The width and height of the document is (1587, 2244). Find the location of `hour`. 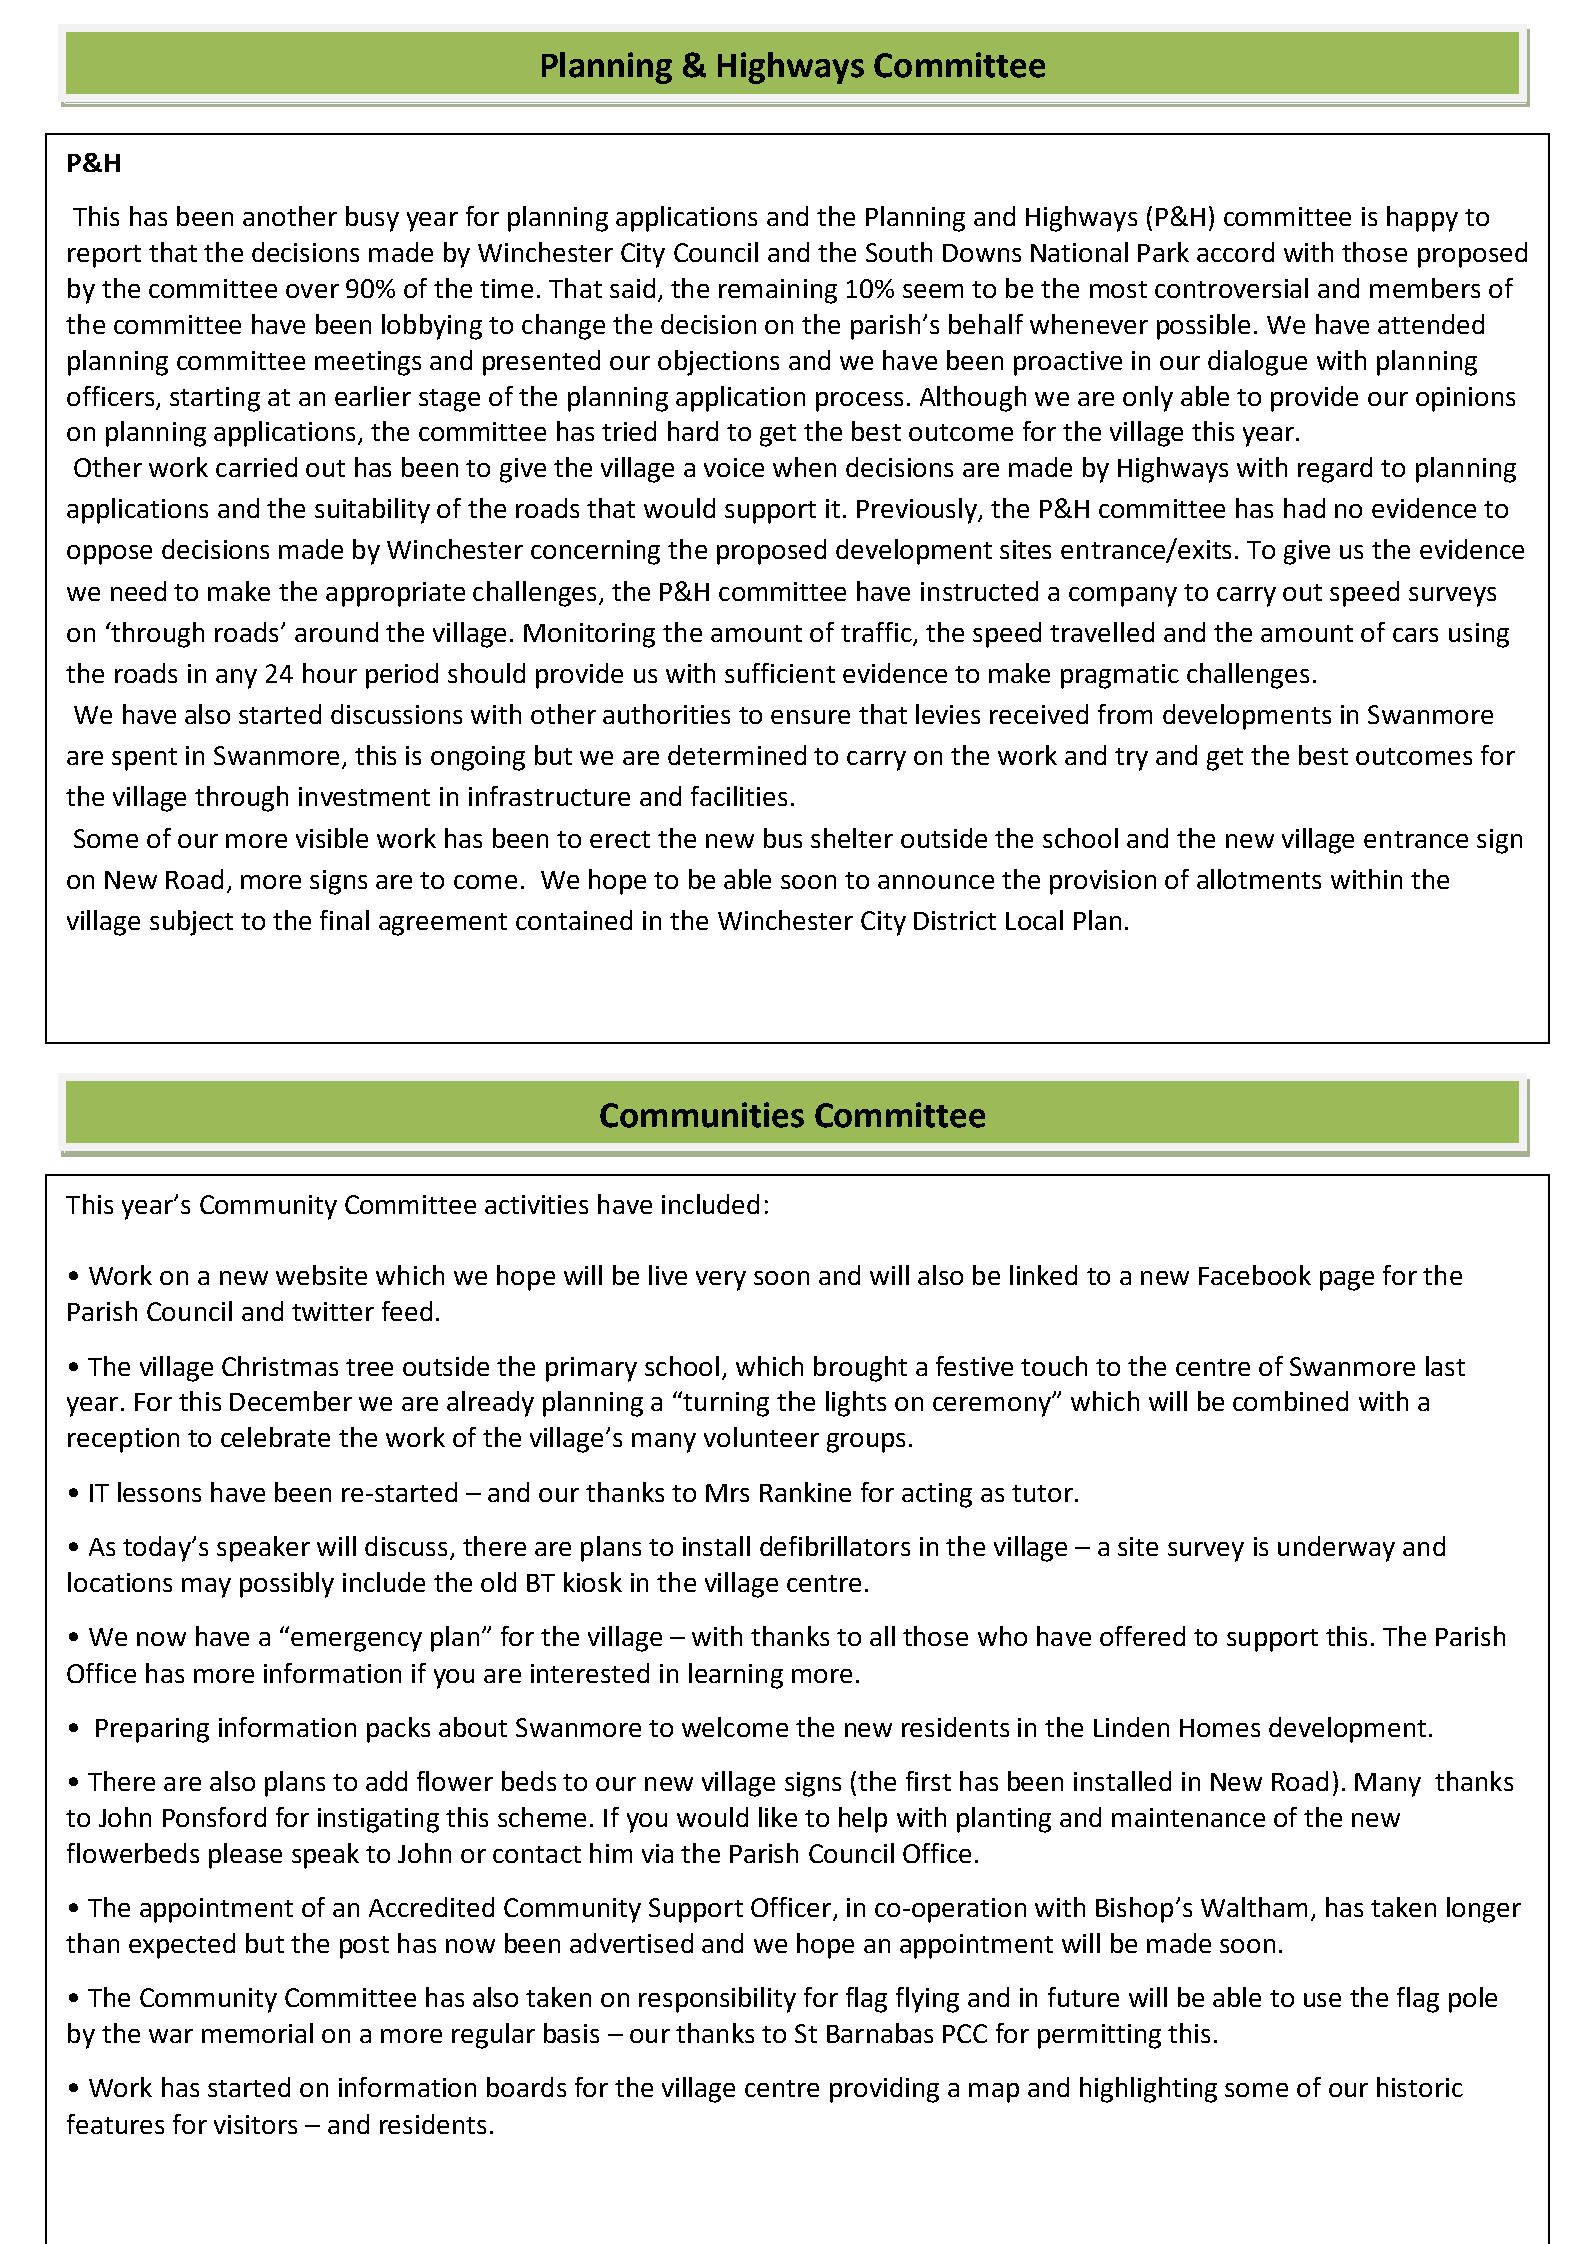

hour is located at coordinates (330, 673).
